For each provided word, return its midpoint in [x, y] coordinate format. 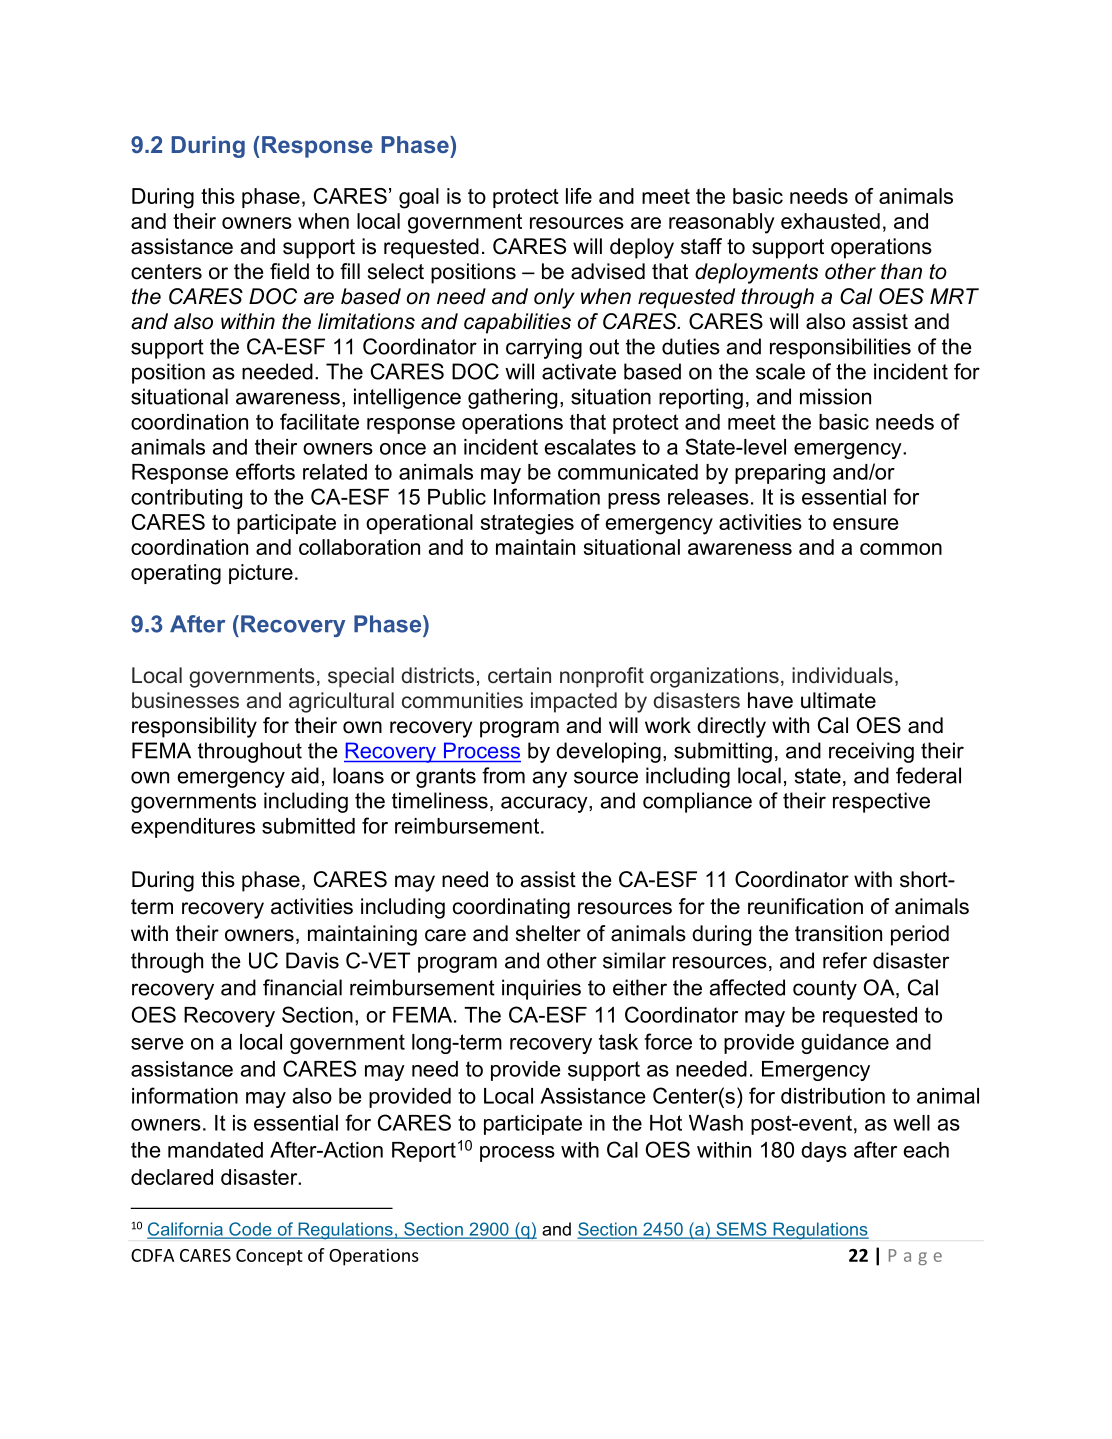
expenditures [193, 828]
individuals [842, 675]
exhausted [830, 221]
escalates [590, 447]
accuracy [545, 804]
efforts [265, 471]
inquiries [541, 989]
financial [302, 987]
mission [835, 396]
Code [250, 1230]
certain [519, 675]
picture [261, 574]
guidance [845, 1044]
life [579, 196]
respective [881, 802]
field [289, 271]
